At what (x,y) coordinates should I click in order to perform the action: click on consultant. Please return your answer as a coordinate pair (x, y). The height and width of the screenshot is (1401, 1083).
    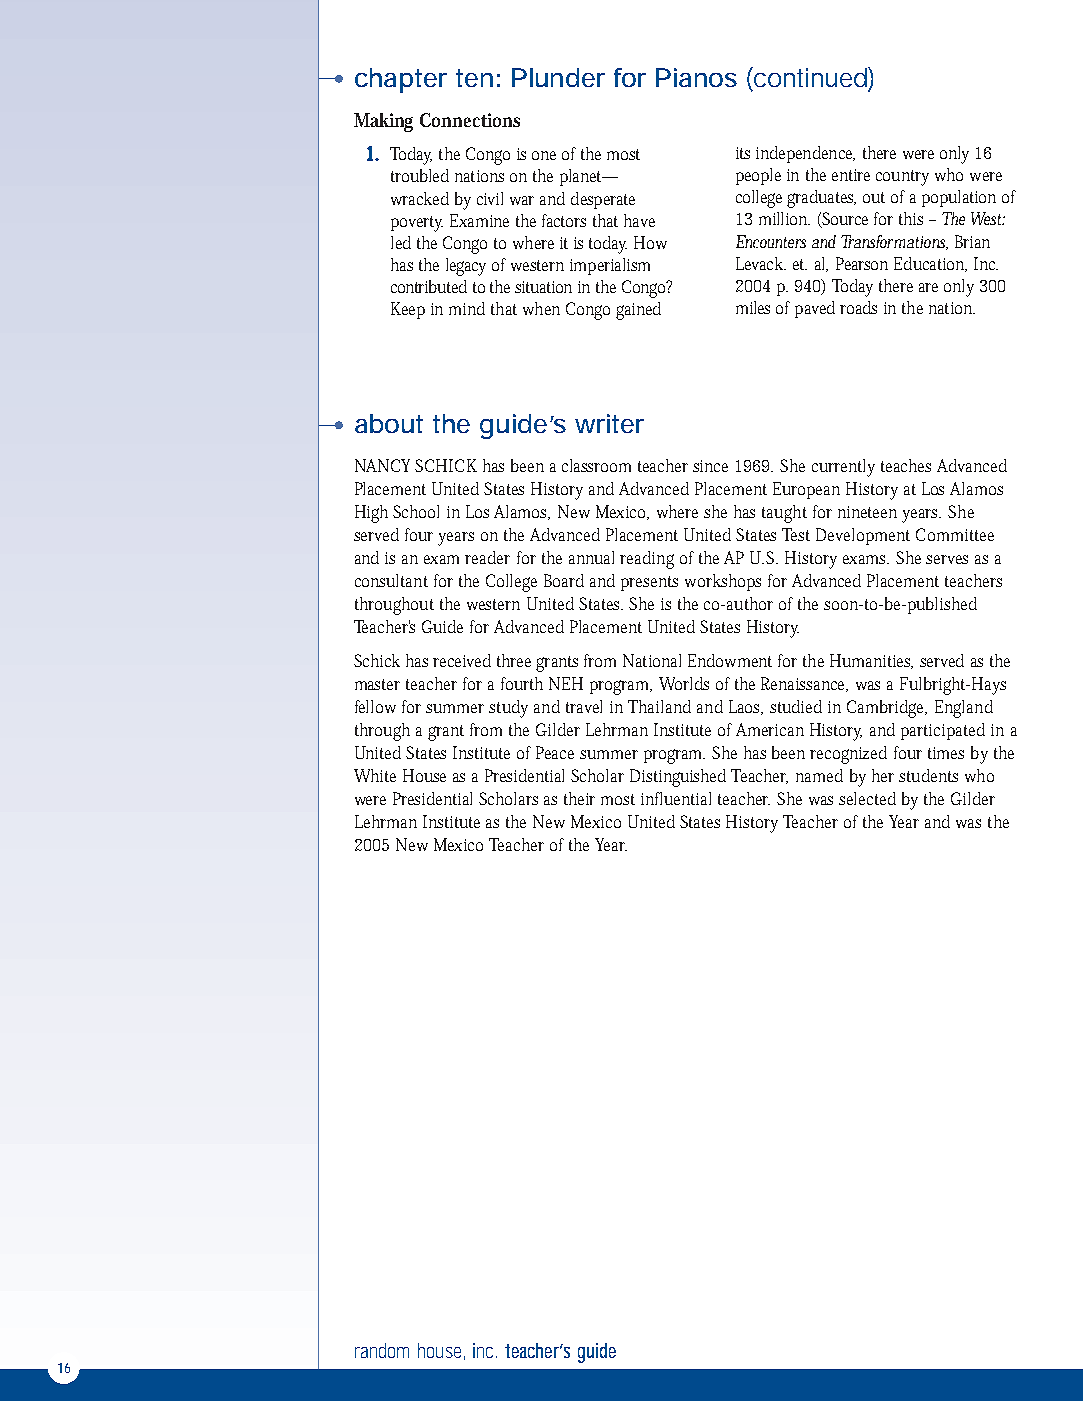
    Looking at the image, I should click on (391, 580).
